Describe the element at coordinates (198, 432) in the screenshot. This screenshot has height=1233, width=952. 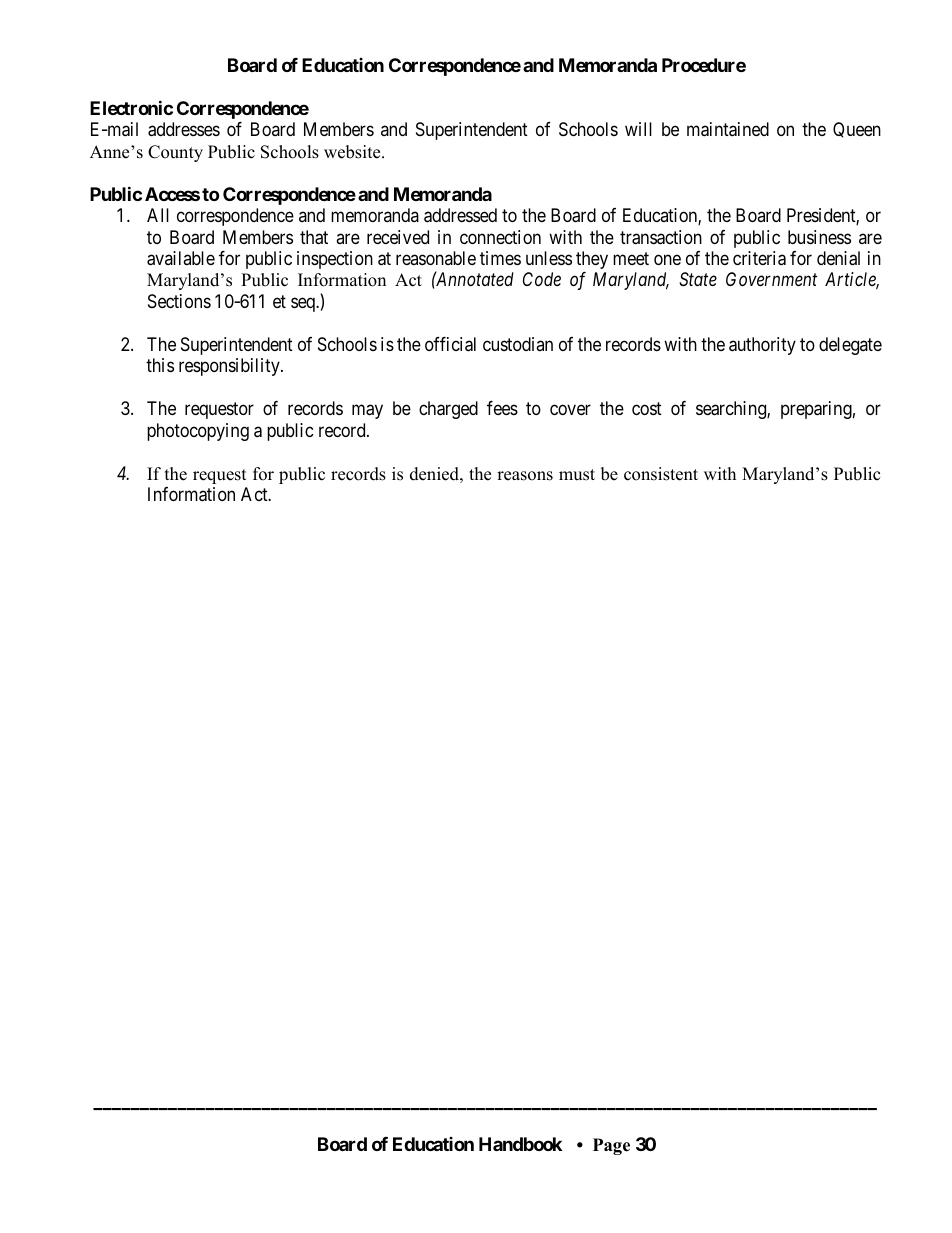
I see `photocopying` at that location.
